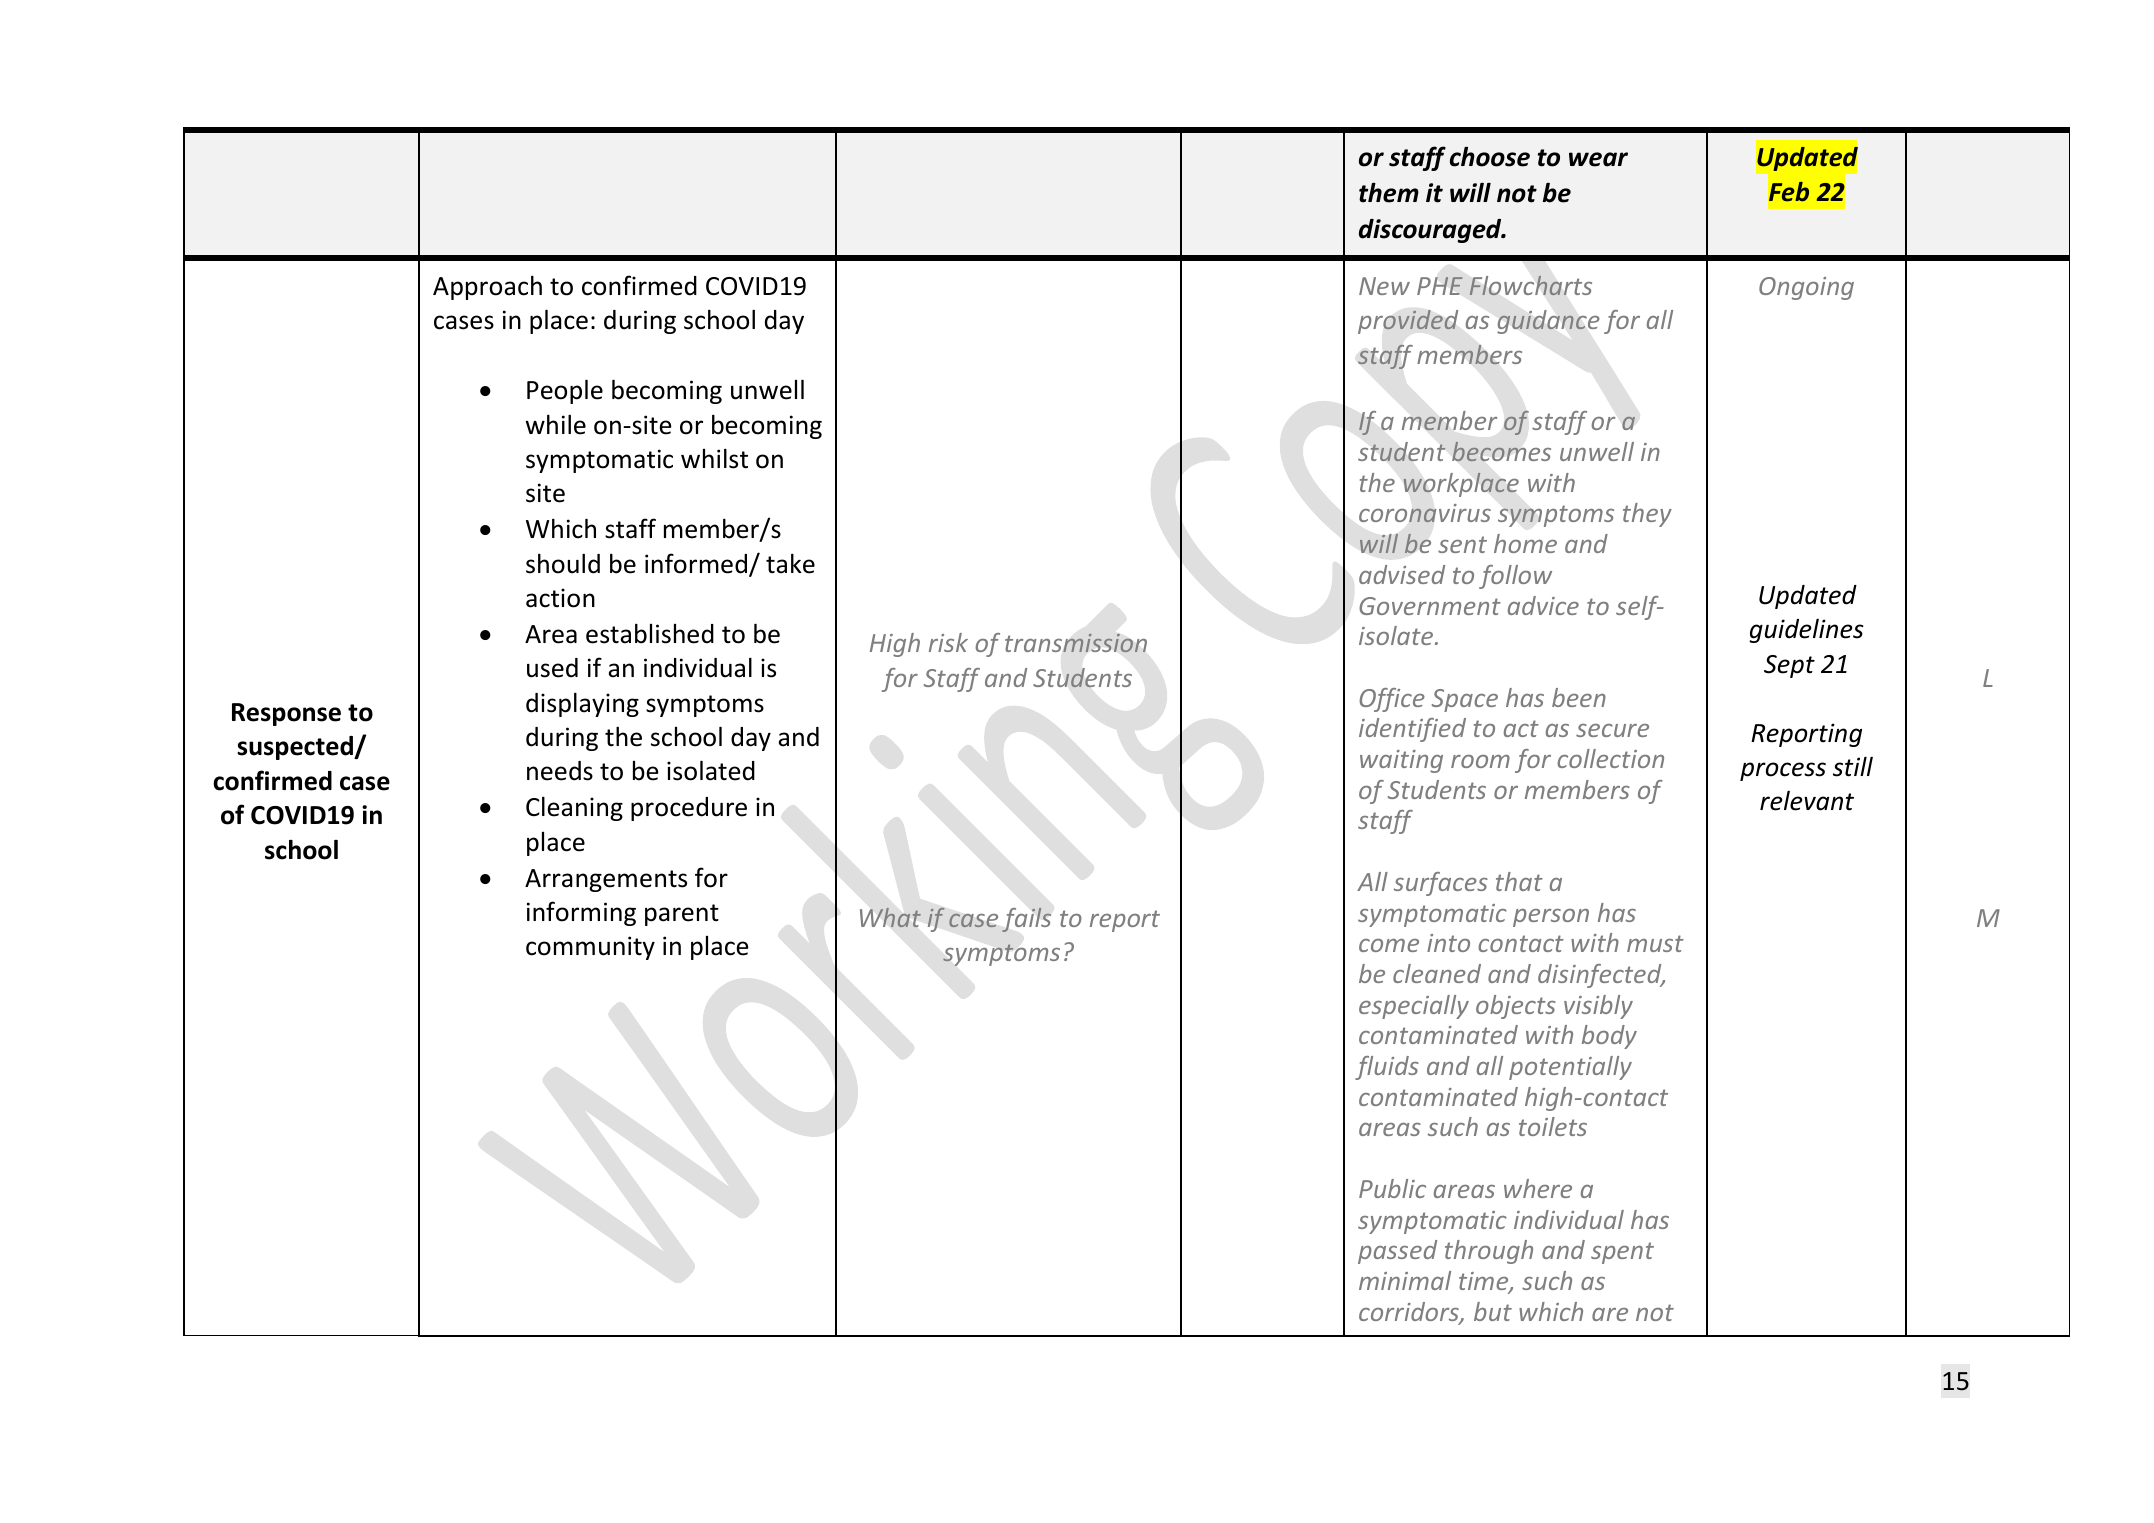 This document has height=1523, width=2154. I want to click on whilst, so click(714, 458).
